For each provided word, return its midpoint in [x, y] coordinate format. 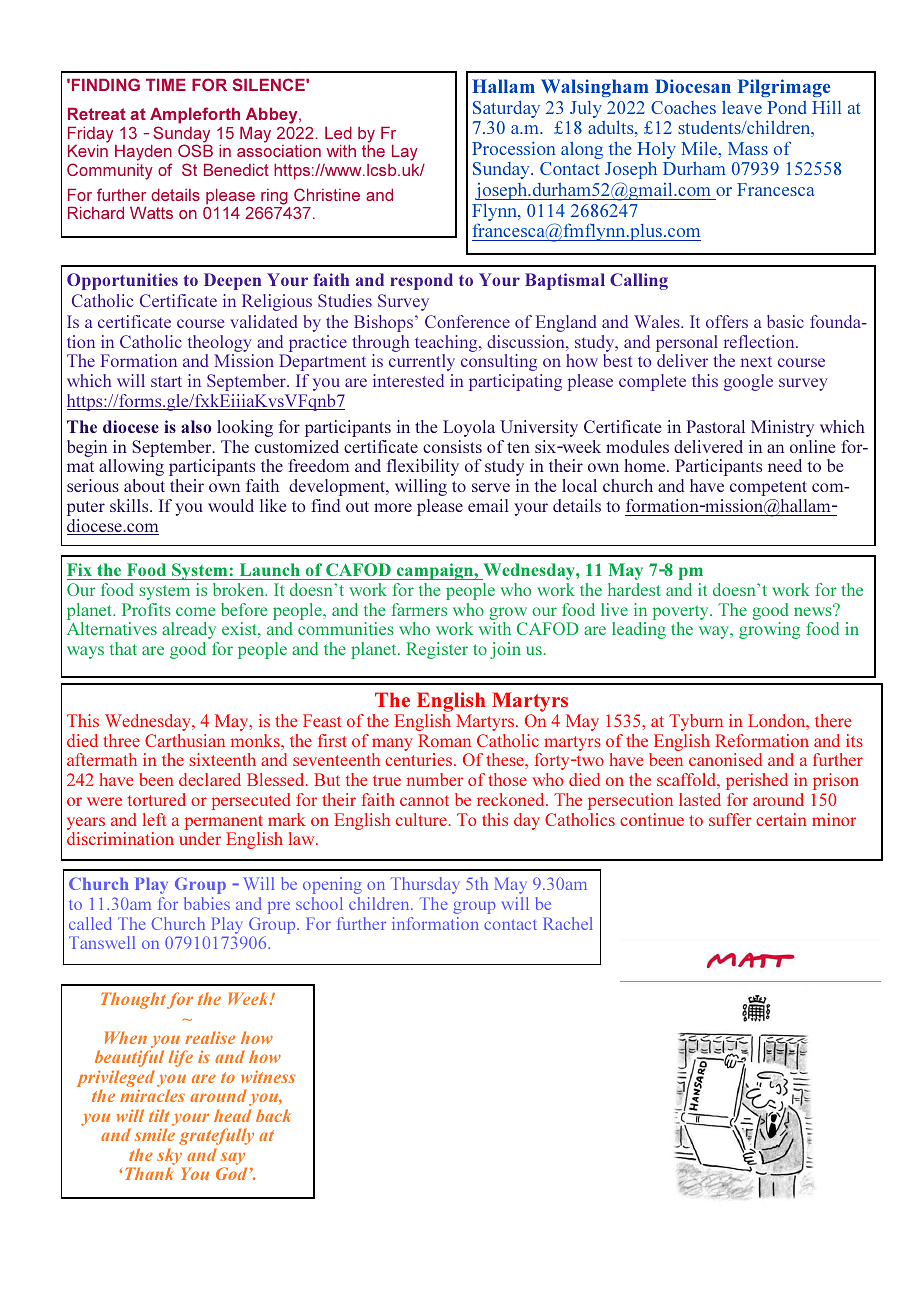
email [488, 505]
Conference [467, 321]
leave [742, 107]
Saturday [506, 109]
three [121, 740]
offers [727, 321]
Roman [444, 740]
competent [768, 488]
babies [207, 903]
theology [219, 343]
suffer [730, 819]
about [144, 485]
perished [757, 781]
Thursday [425, 885]
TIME [166, 84]
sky [171, 1158]
